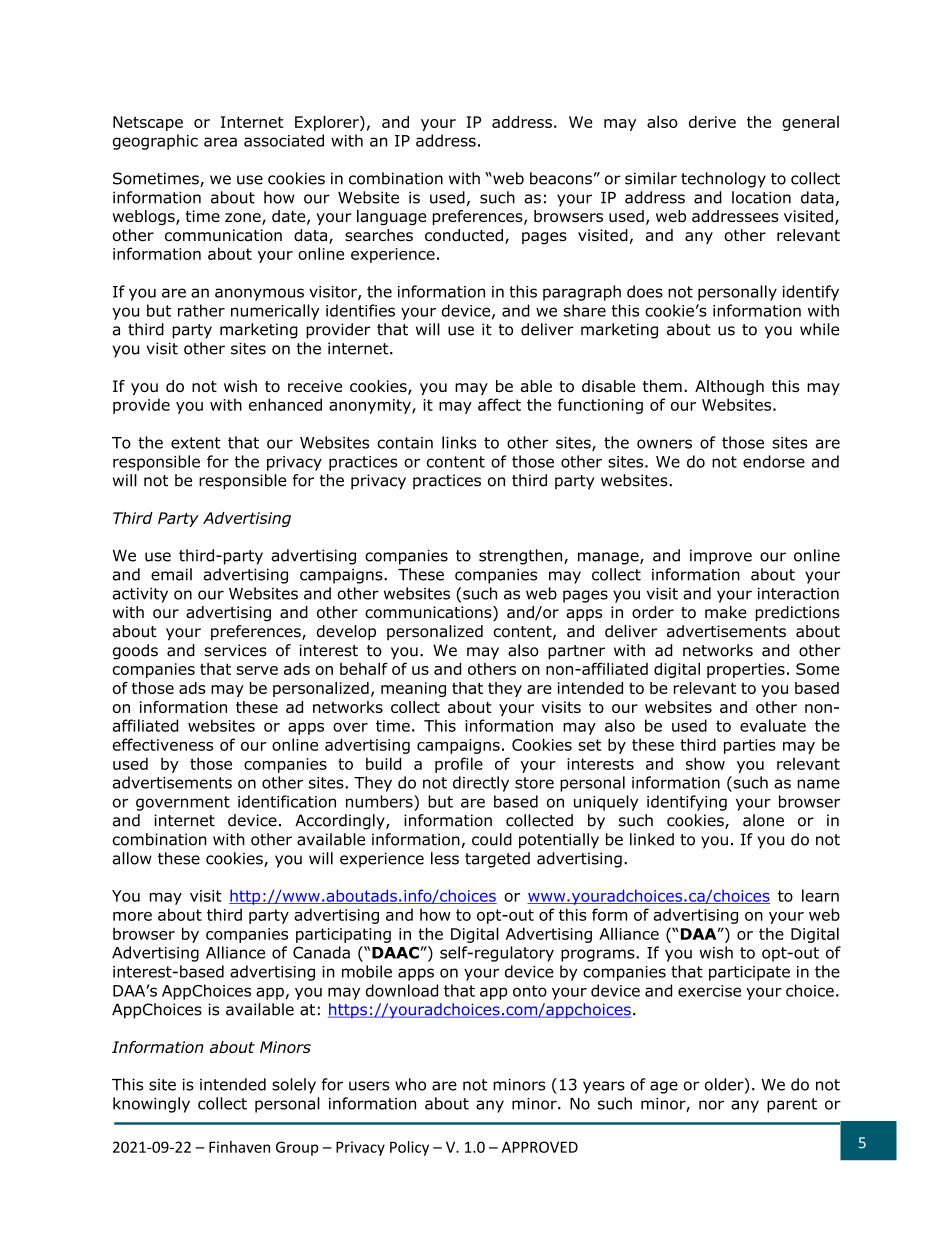 This screenshot has height=1233, width=952. I want to click on area, so click(220, 142).
